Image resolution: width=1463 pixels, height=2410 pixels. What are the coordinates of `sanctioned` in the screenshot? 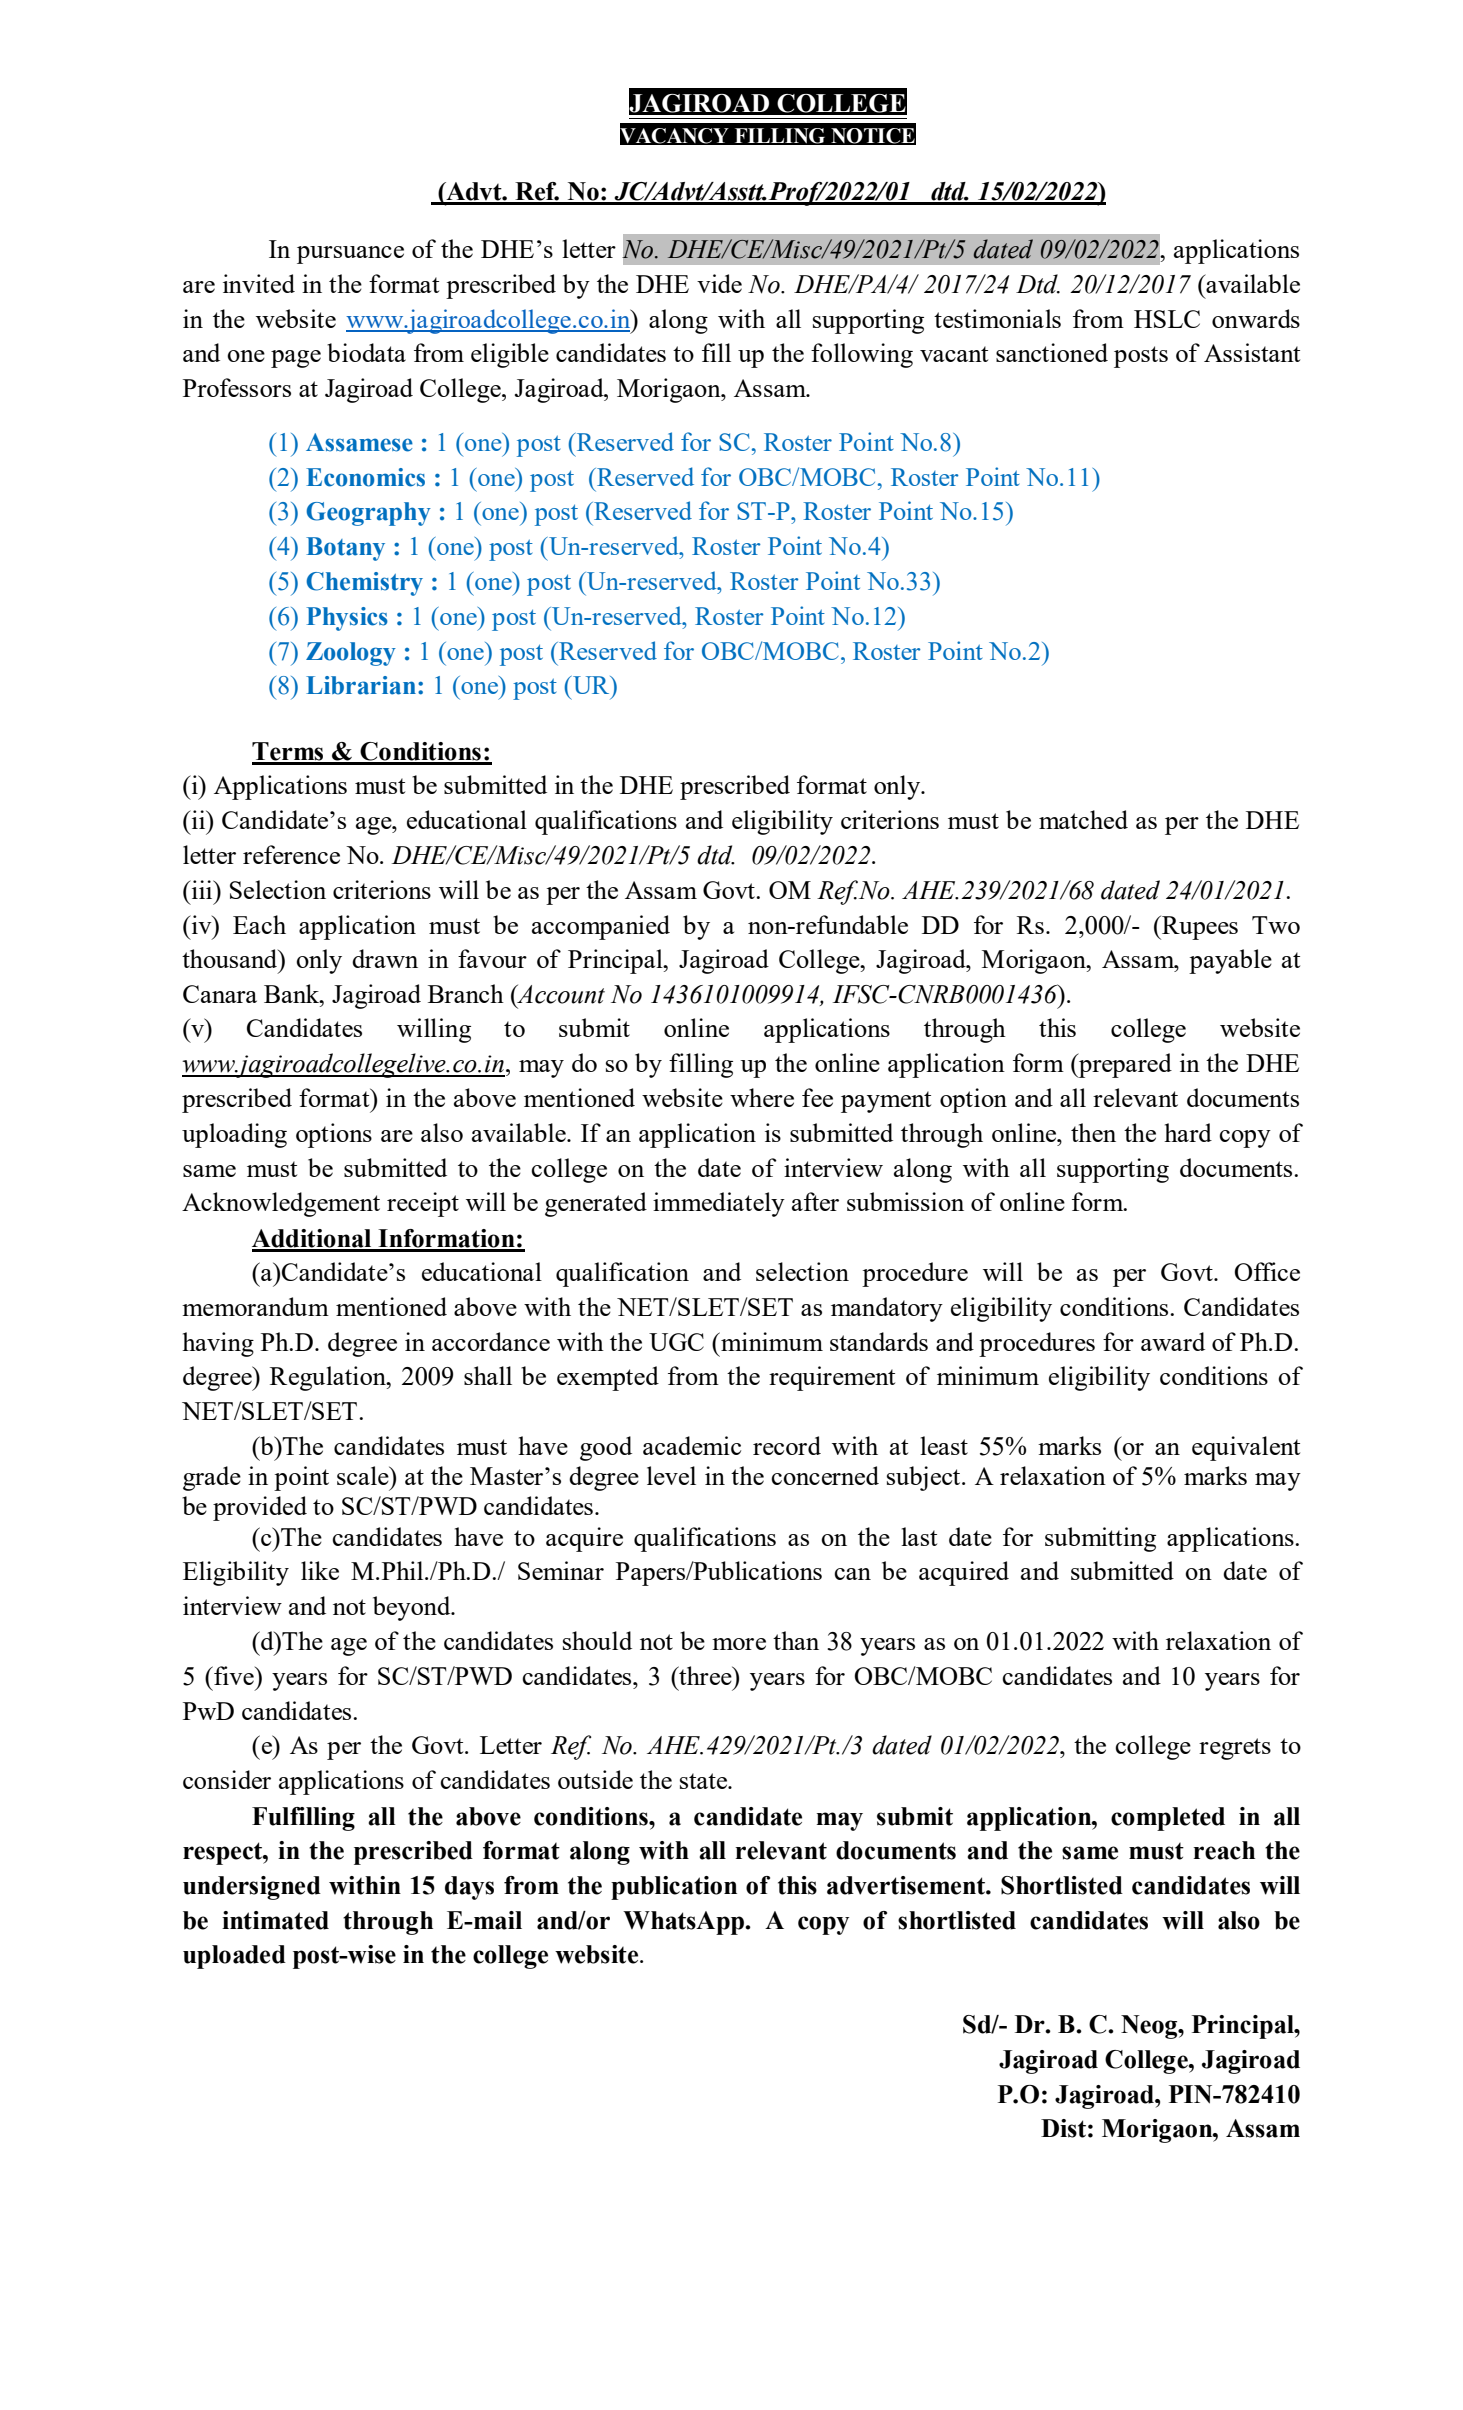 It's located at (1052, 352).
